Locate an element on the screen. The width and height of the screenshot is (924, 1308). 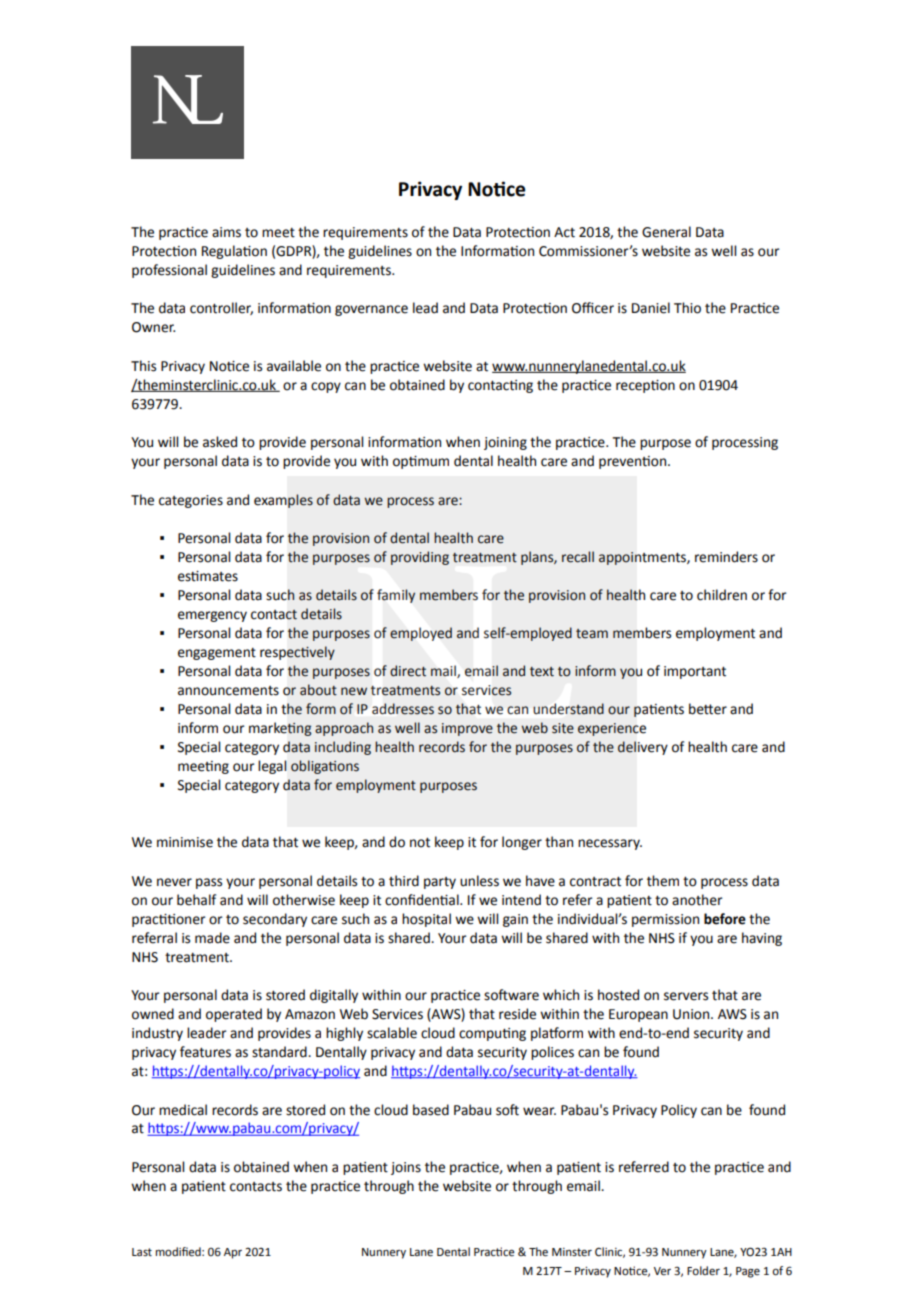
another is located at coordinates (697, 900).
